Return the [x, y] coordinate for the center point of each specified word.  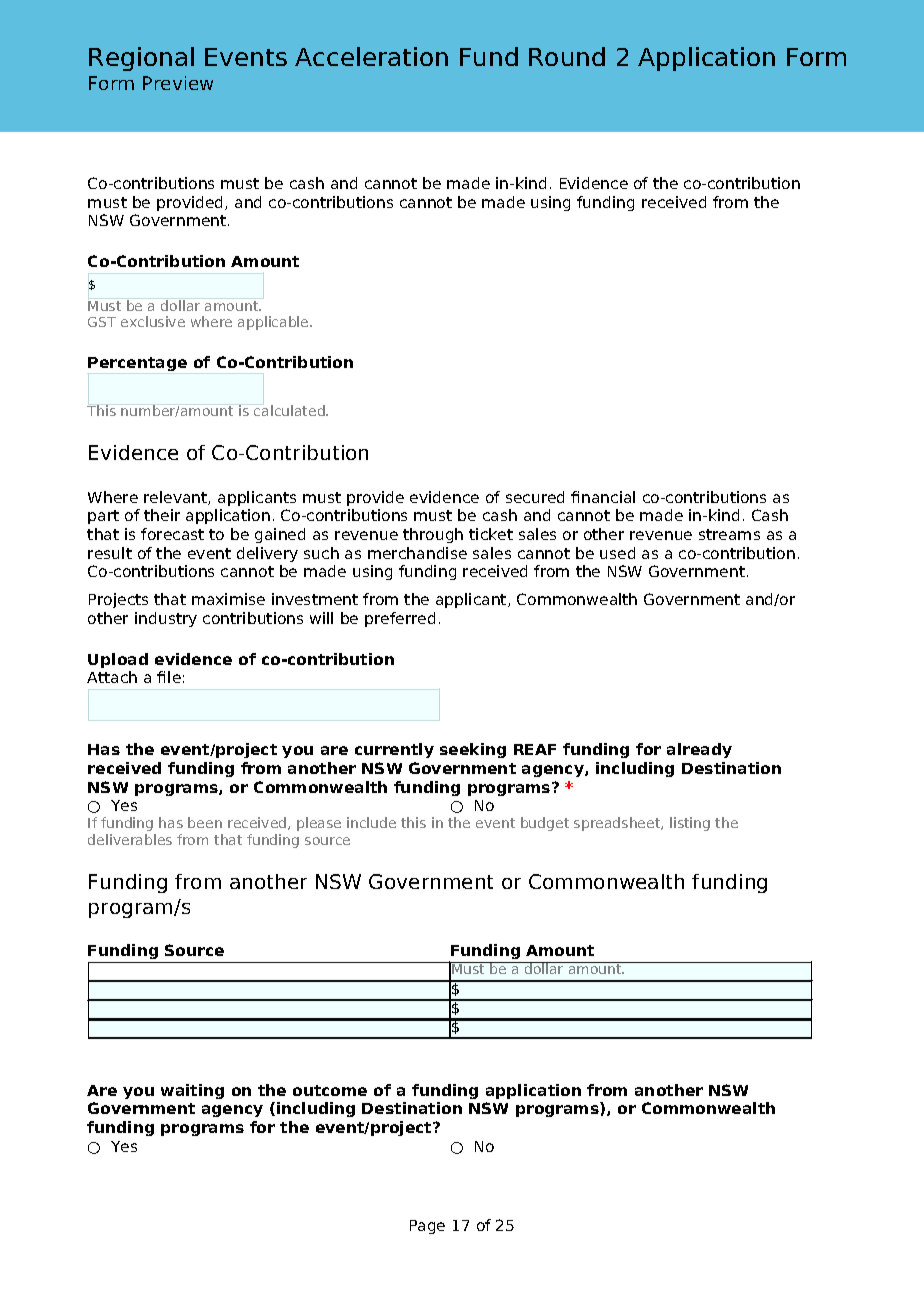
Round [567, 56]
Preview [178, 83]
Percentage [137, 364]
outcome [330, 1090]
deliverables [130, 839]
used [617, 553]
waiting [192, 1091]
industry [166, 619]
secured [535, 497]
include [371, 822]
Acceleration [371, 56]
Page [427, 1227]
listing [690, 824]
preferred [400, 619]
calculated [290, 410]
